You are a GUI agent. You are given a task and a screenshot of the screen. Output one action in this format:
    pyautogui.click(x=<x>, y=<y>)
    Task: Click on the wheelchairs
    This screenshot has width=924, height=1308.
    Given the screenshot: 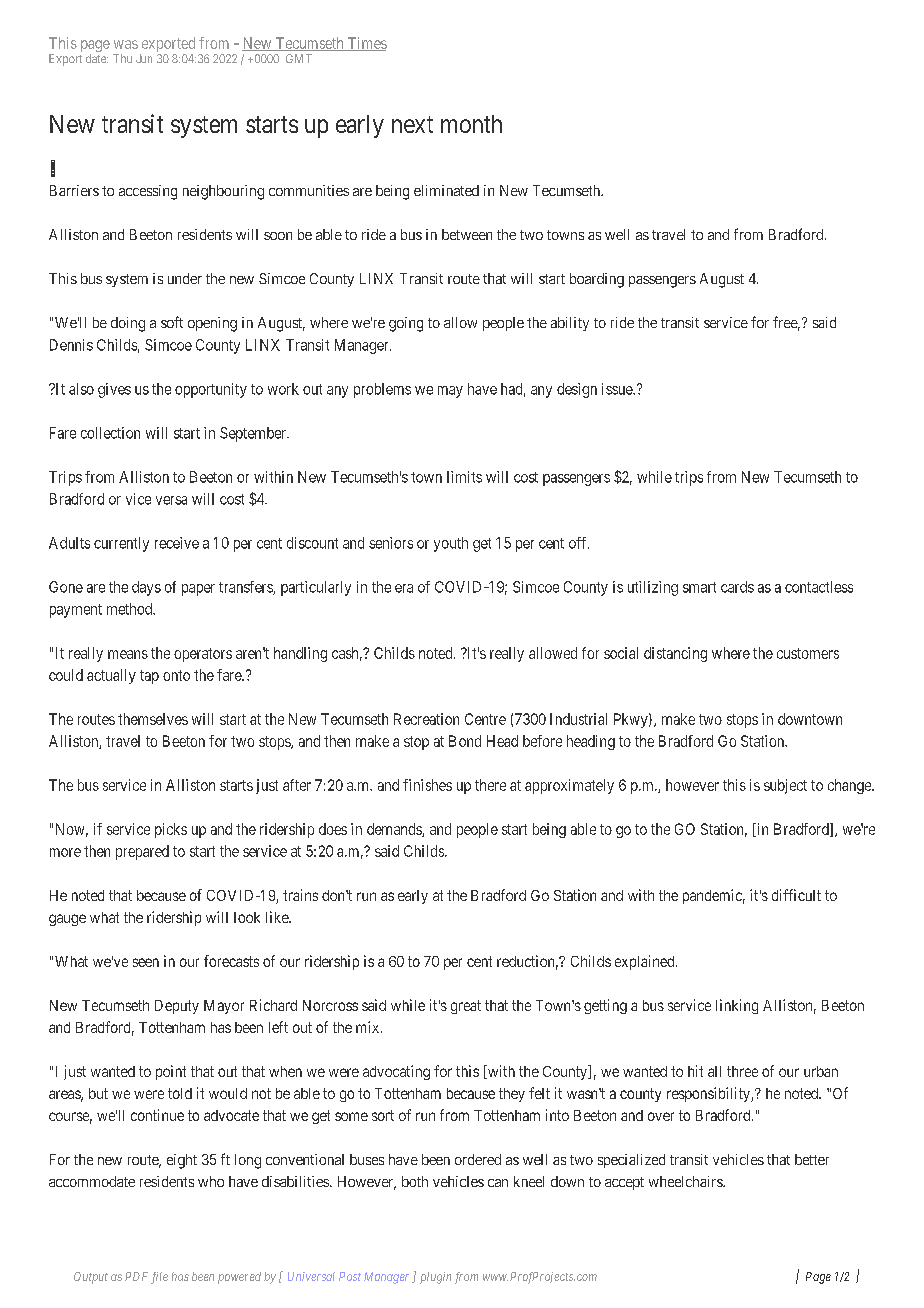 What is the action you would take?
    pyautogui.click(x=686, y=1181)
